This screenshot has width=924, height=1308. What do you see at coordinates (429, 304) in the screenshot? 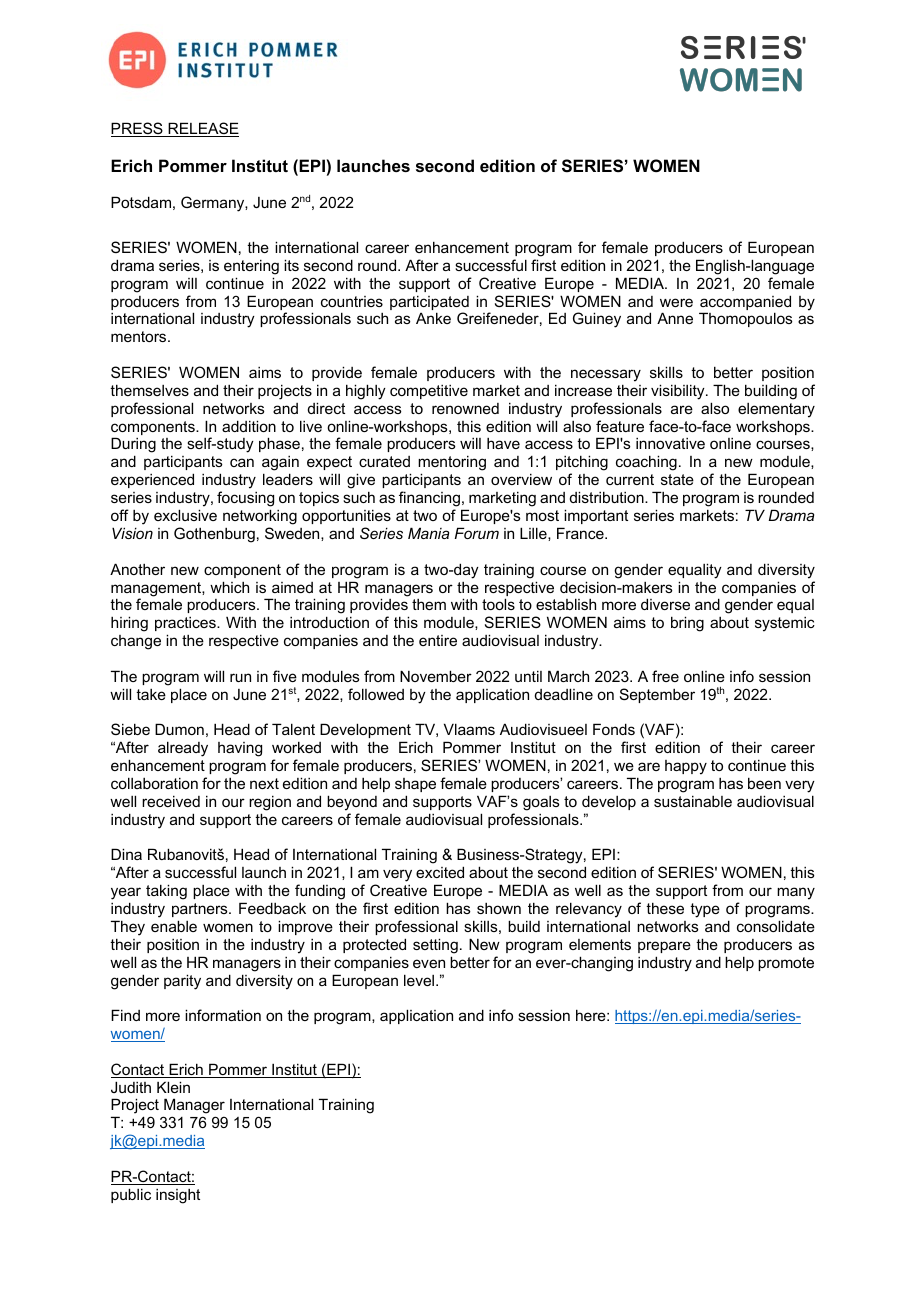
I see `participated` at bounding box center [429, 304].
